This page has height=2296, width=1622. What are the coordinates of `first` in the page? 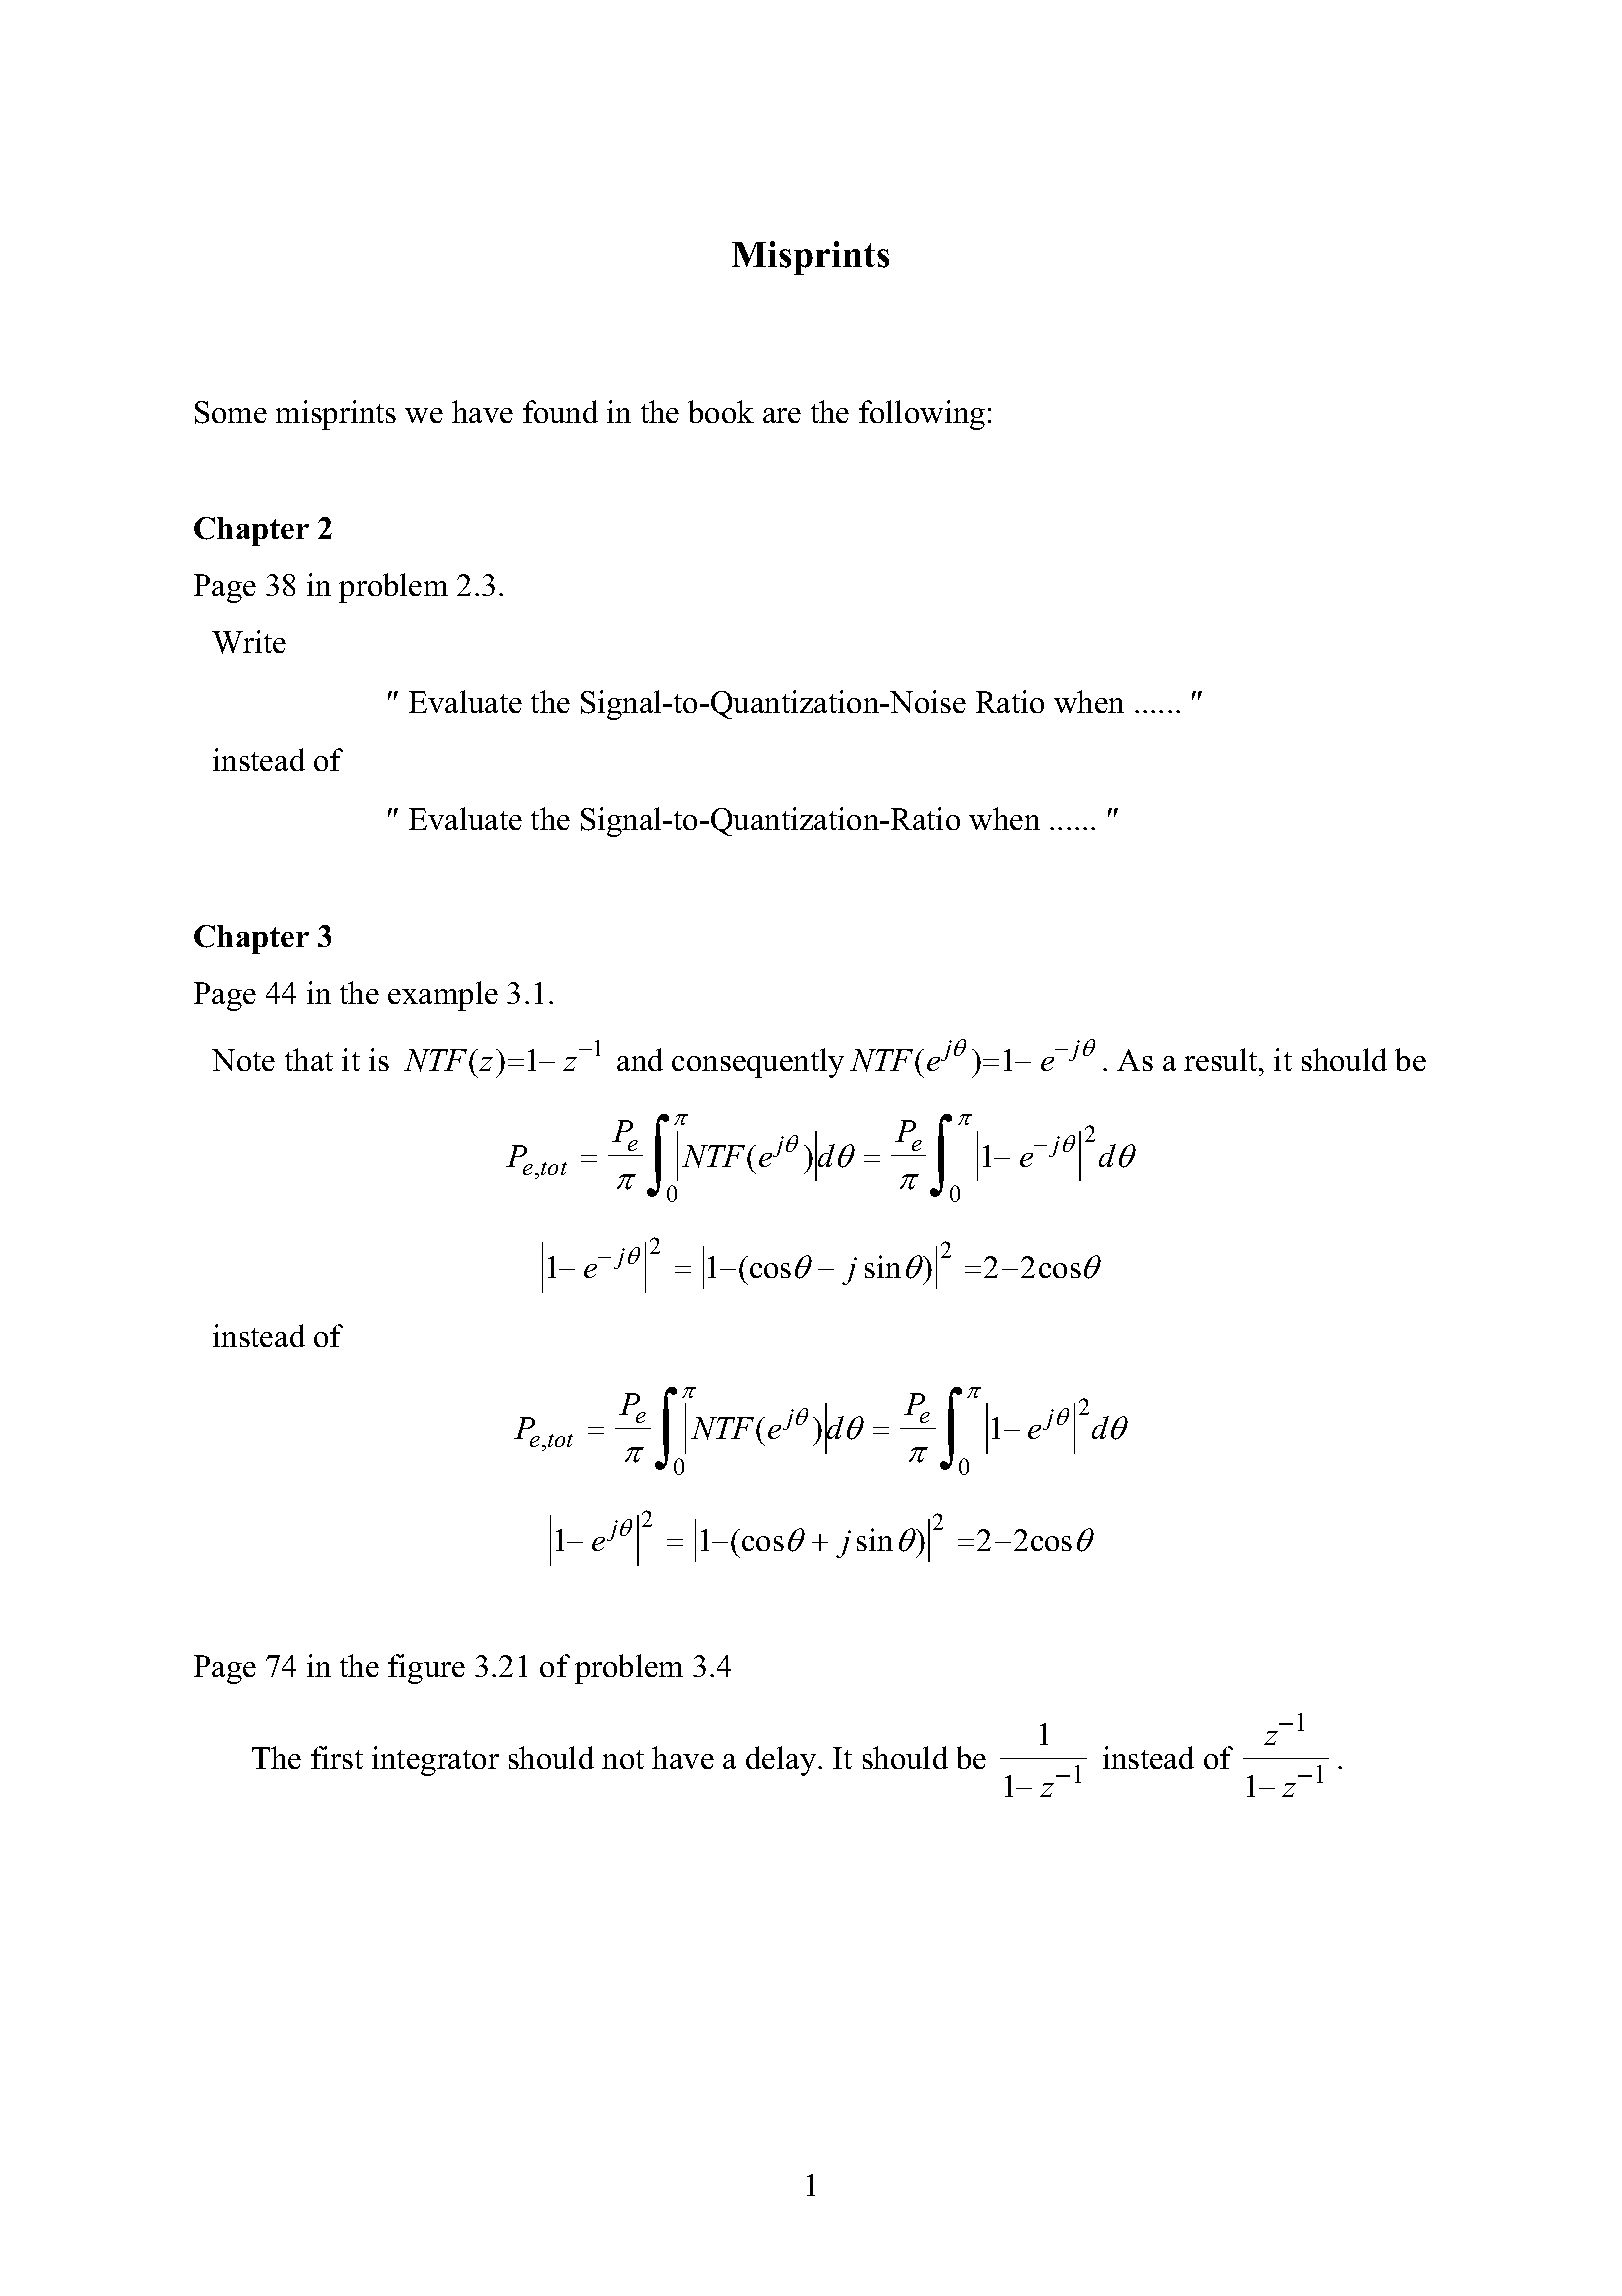 It's located at (337, 1757).
